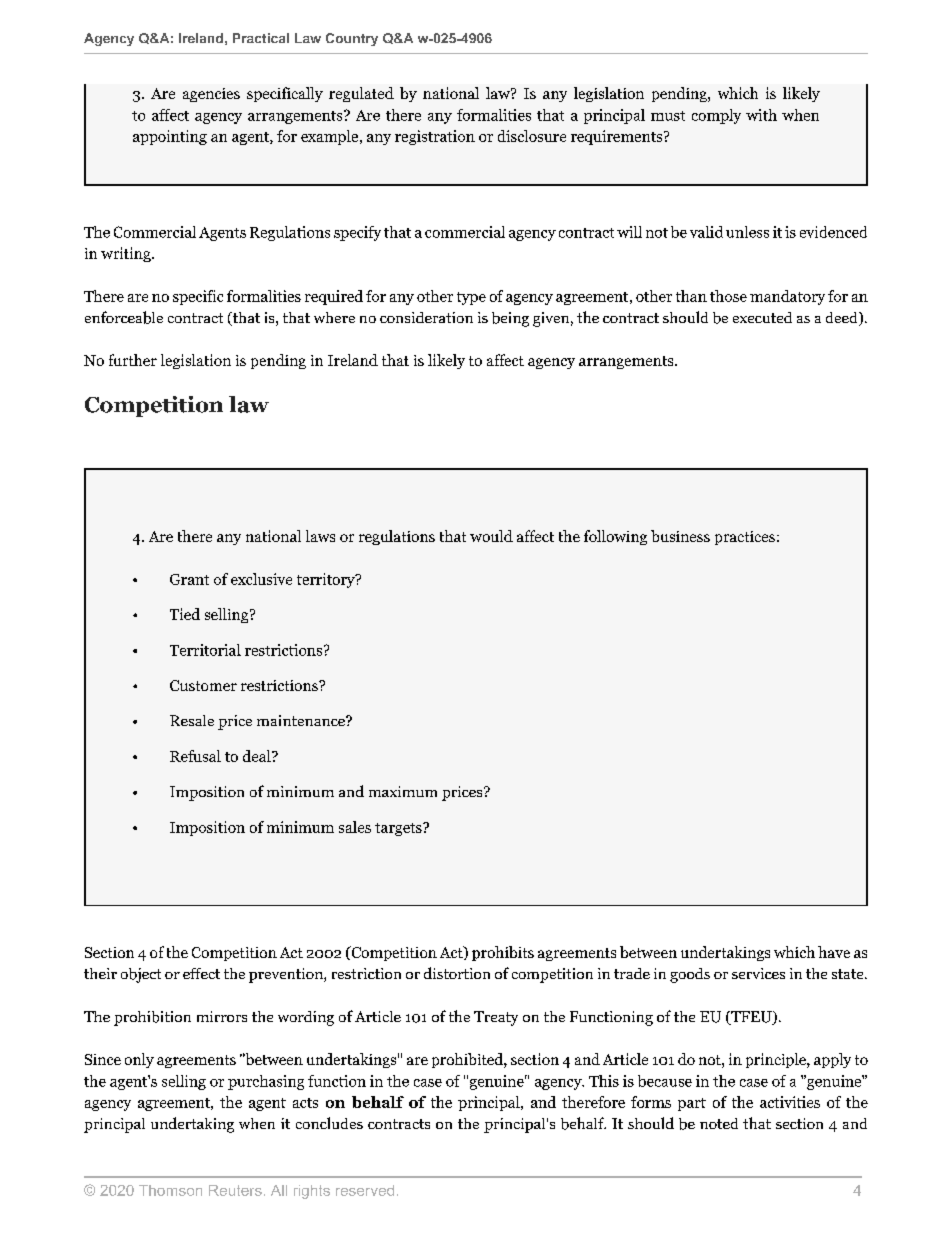 This image has width=952, height=1233. I want to click on registration, so click(435, 137).
